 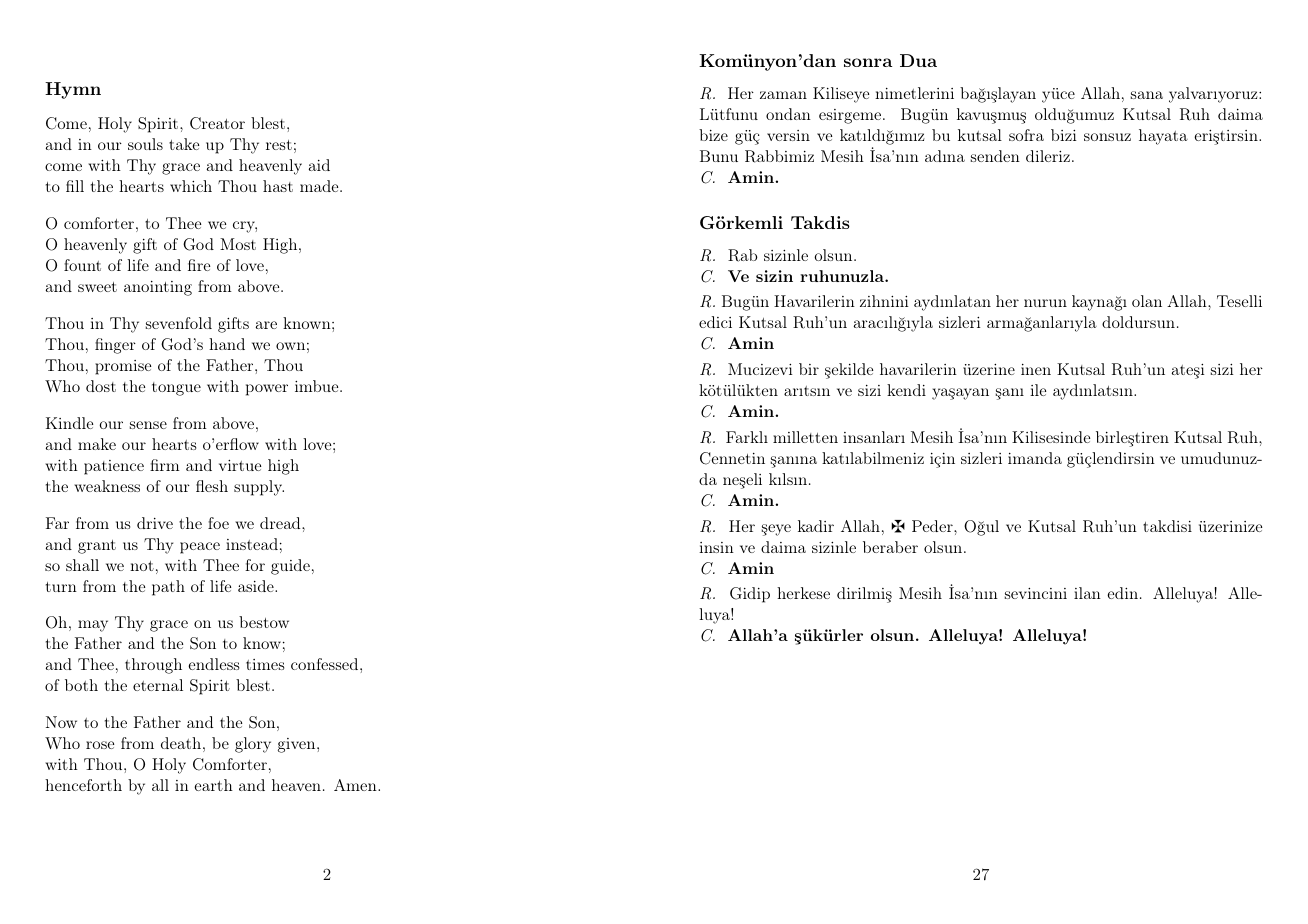 What do you see at coordinates (281, 523) in the screenshot?
I see `dread` at bounding box center [281, 523].
